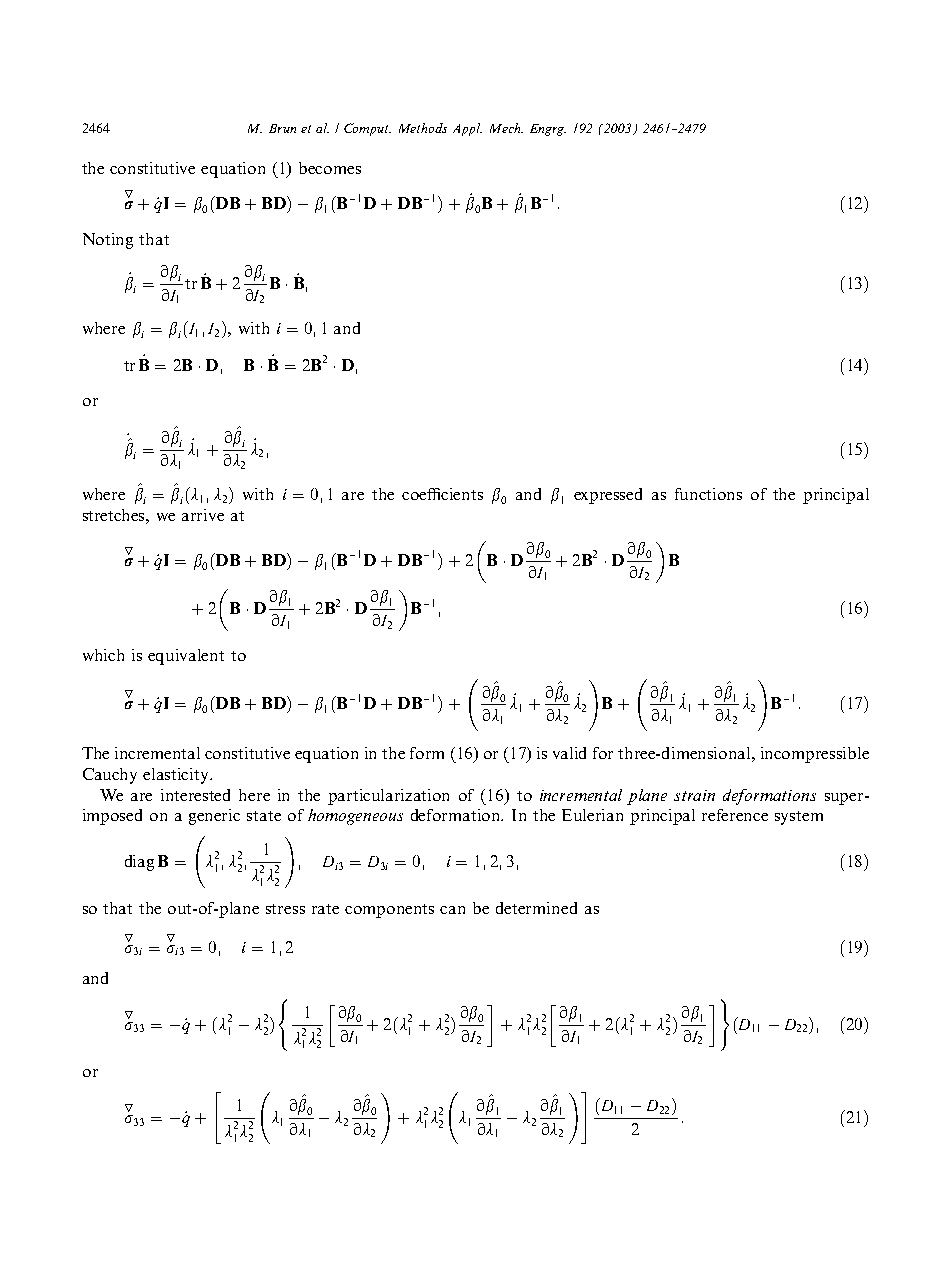 Image resolution: width=943 pixels, height=1288 pixels. What do you see at coordinates (177, 776) in the page?
I see `elasticity` at bounding box center [177, 776].
